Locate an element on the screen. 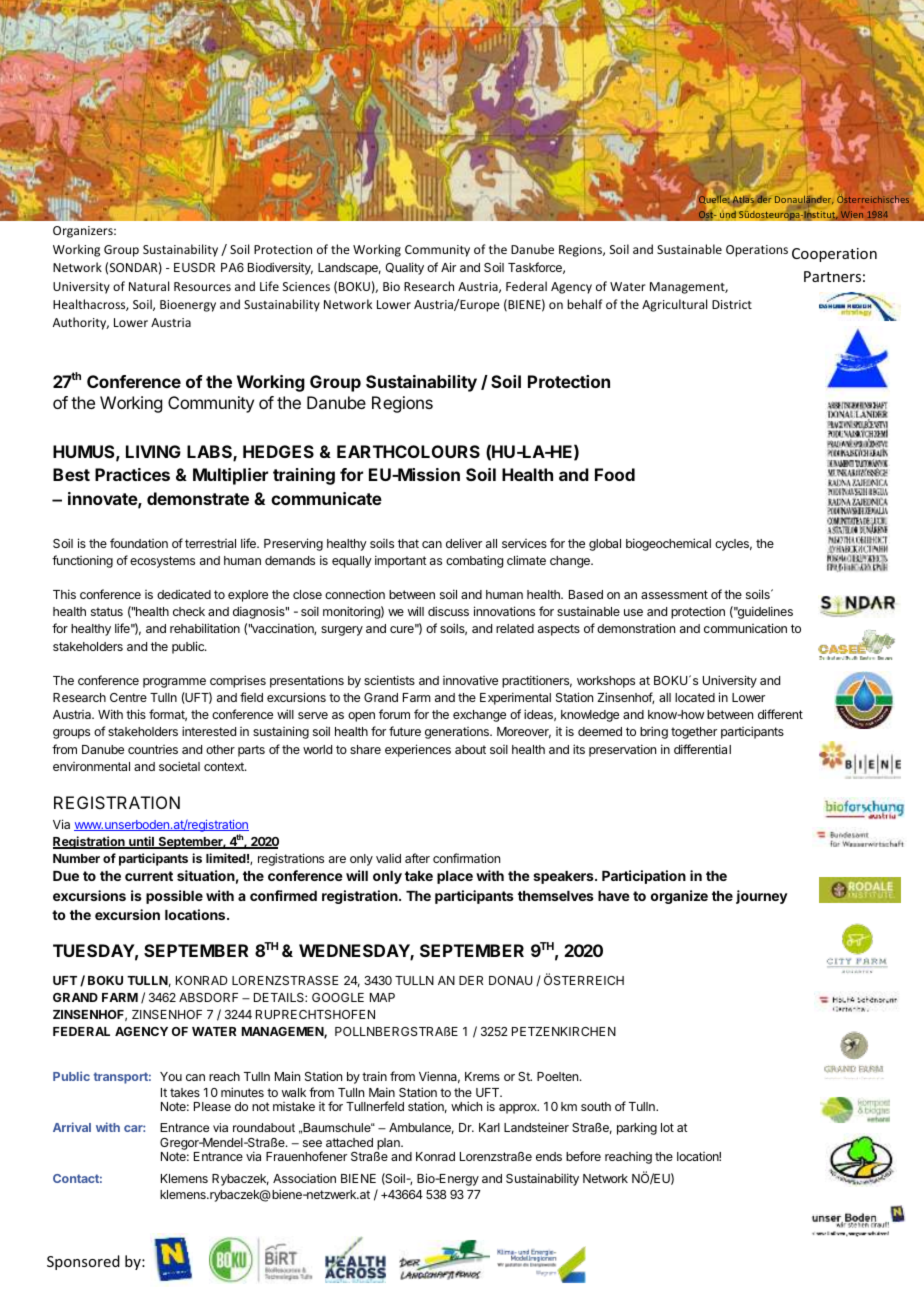 The height and width of the screenshot is (1308, 924). District is located at coordinates (732, 304).
